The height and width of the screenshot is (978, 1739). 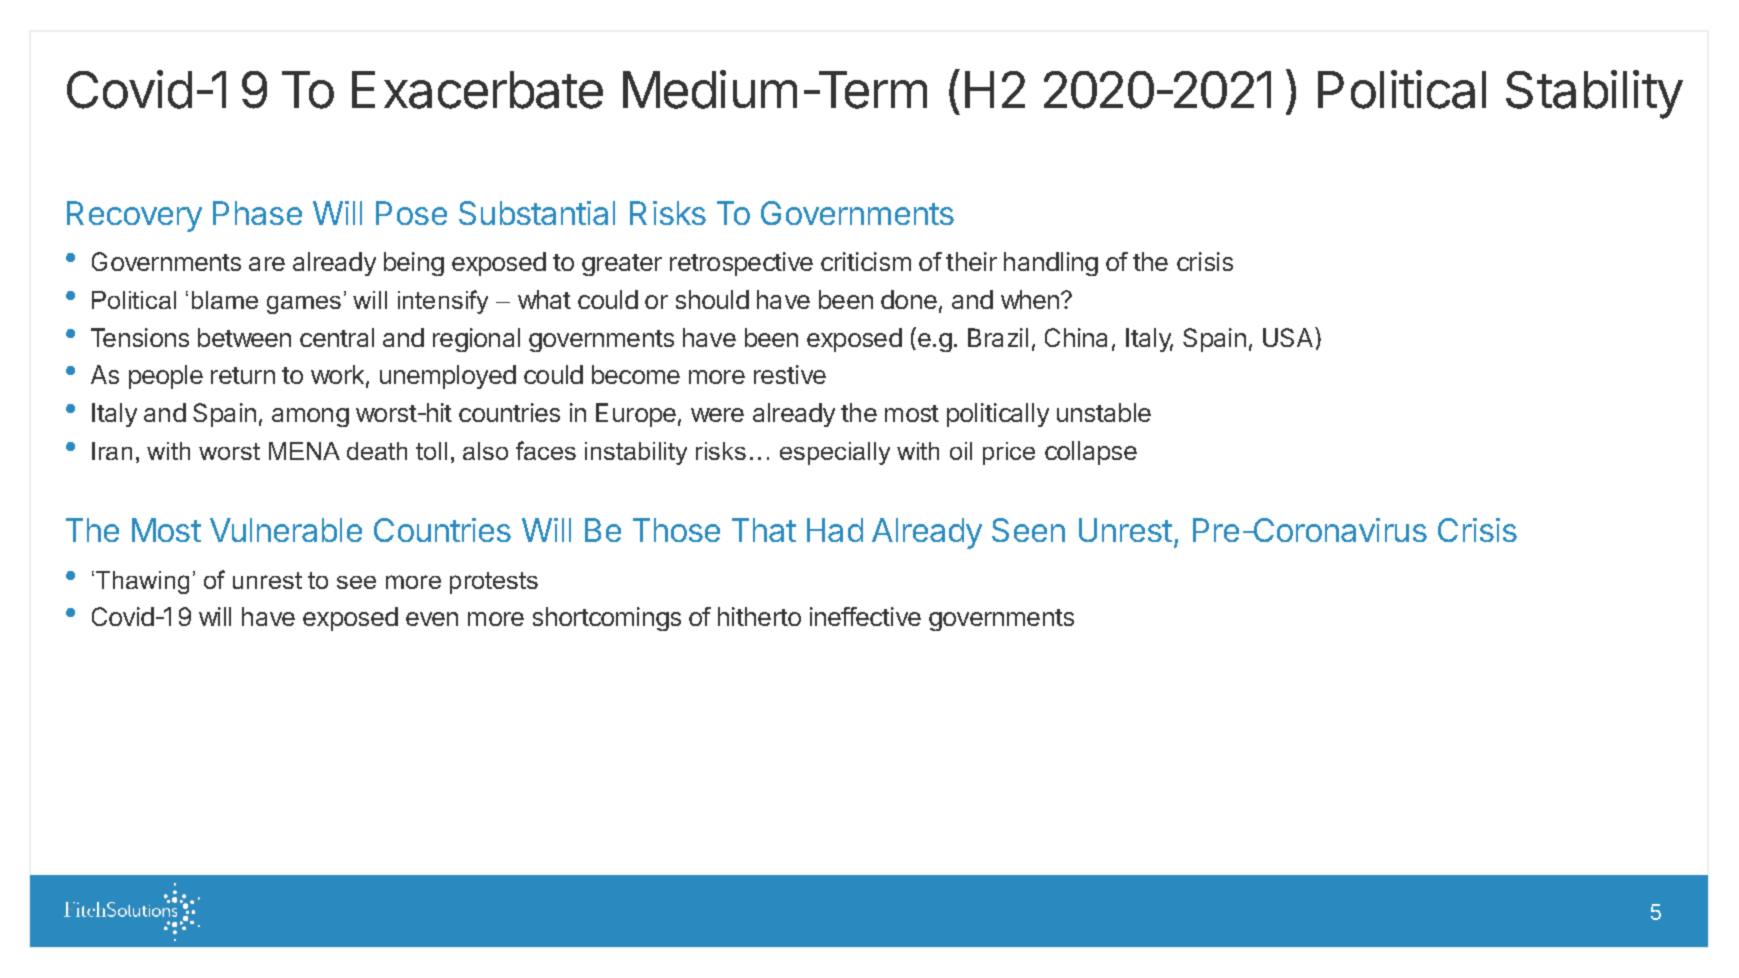 I want to click on collapse, so click(x=1091, y=453).
